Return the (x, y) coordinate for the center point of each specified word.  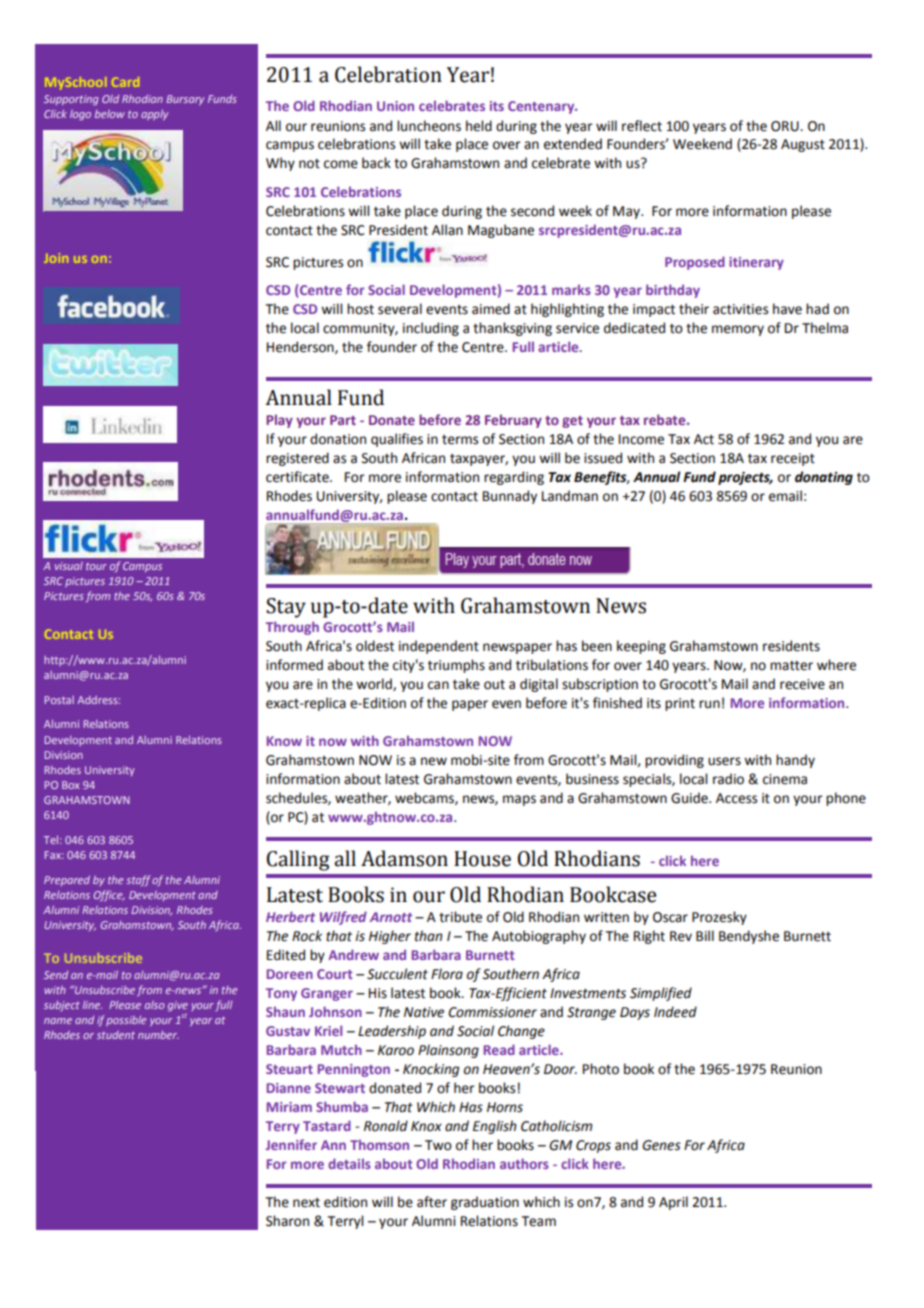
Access (736, 798)
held (479, 126)
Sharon (287, 1221)
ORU (786, 126)
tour (96, 566)
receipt (793, 459)
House (482, 859)
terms (460, 440)
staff (138, 880)
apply (154, 115)
